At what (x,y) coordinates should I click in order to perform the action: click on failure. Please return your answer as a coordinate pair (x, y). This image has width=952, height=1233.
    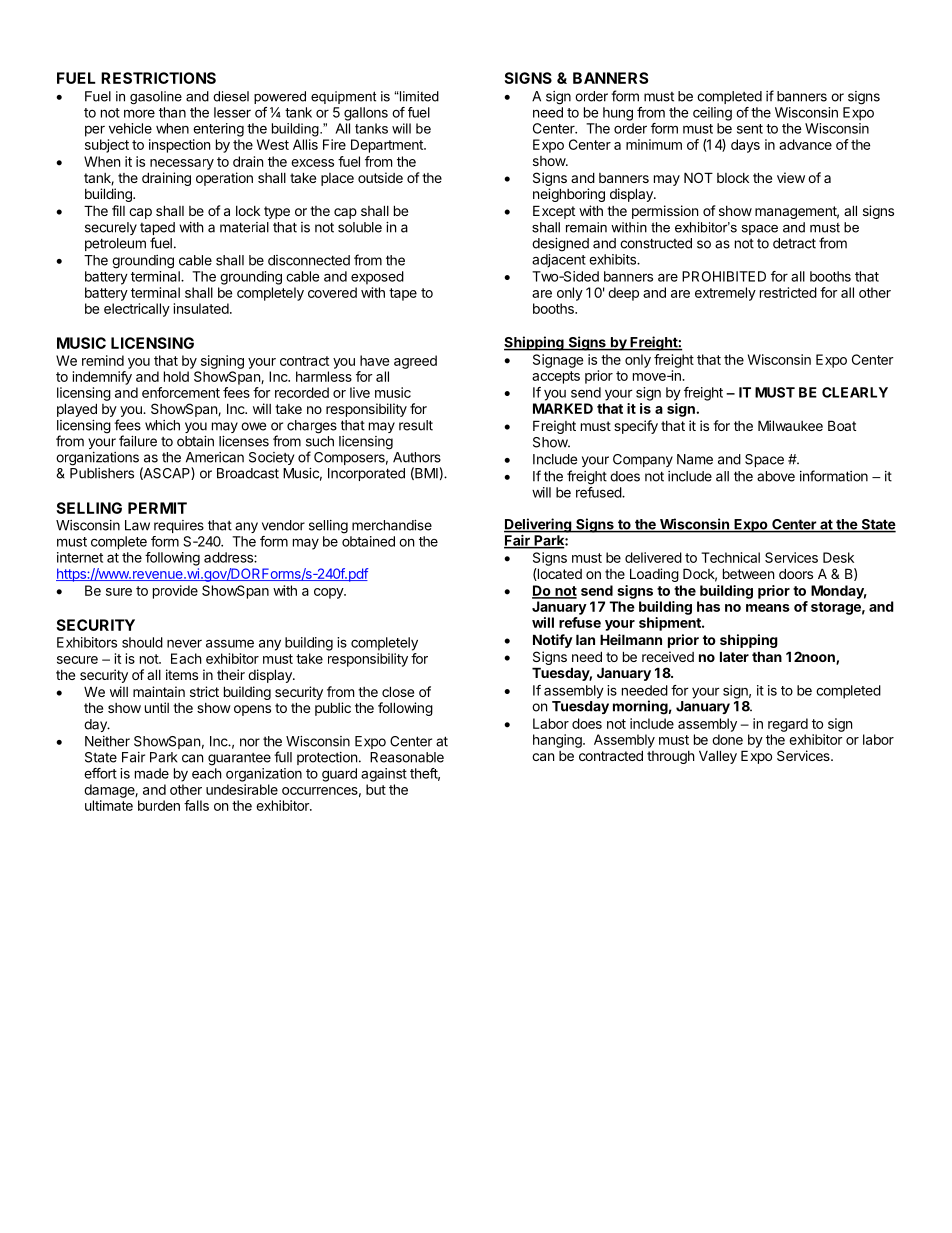
    Looking at the image, I should click on (138, 441).
